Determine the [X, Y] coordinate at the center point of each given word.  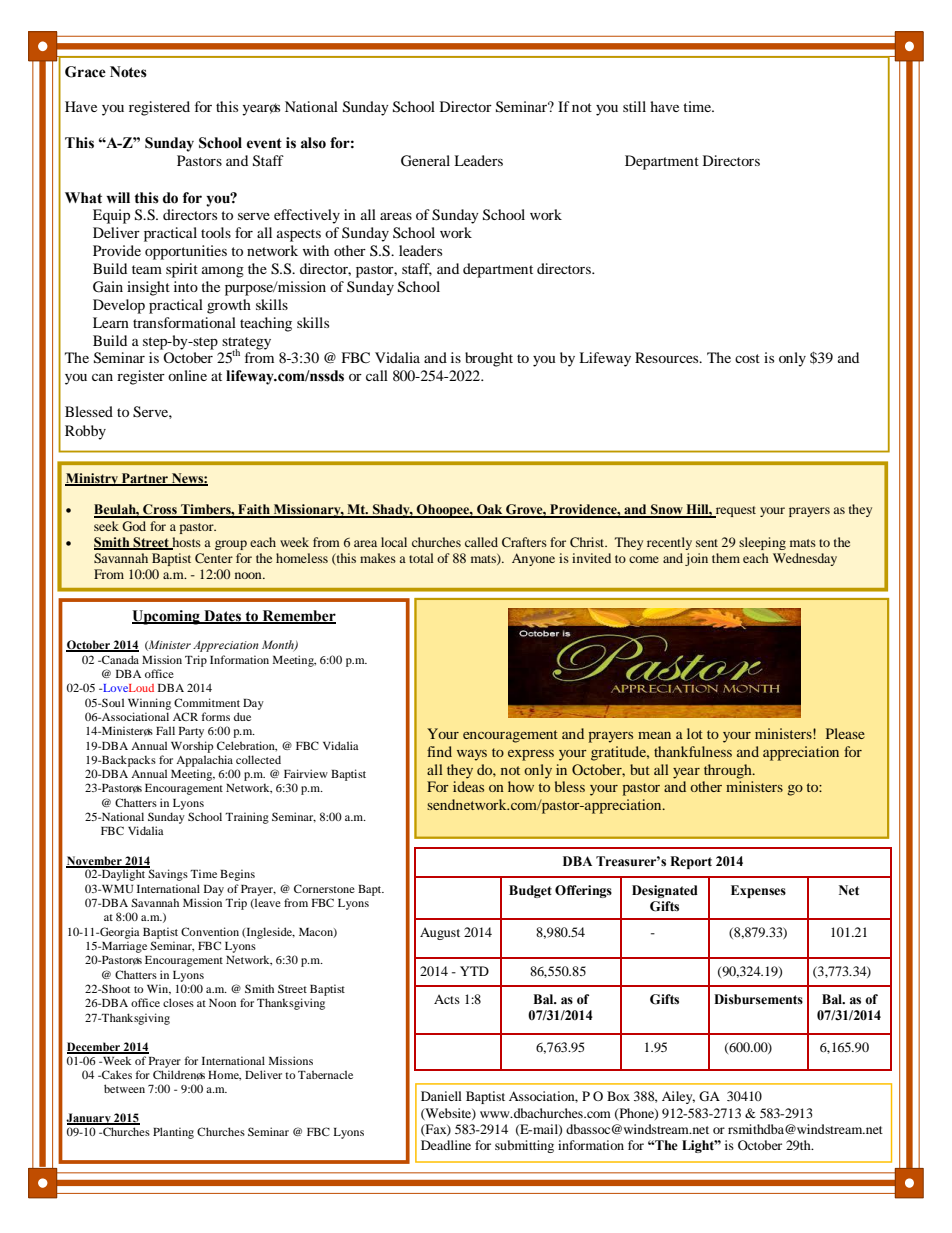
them [726, 558]
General [425, 161]
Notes [128, 72]
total [421, 558]
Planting [173, 1133]
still [634, 106]
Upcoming [167, 617]
